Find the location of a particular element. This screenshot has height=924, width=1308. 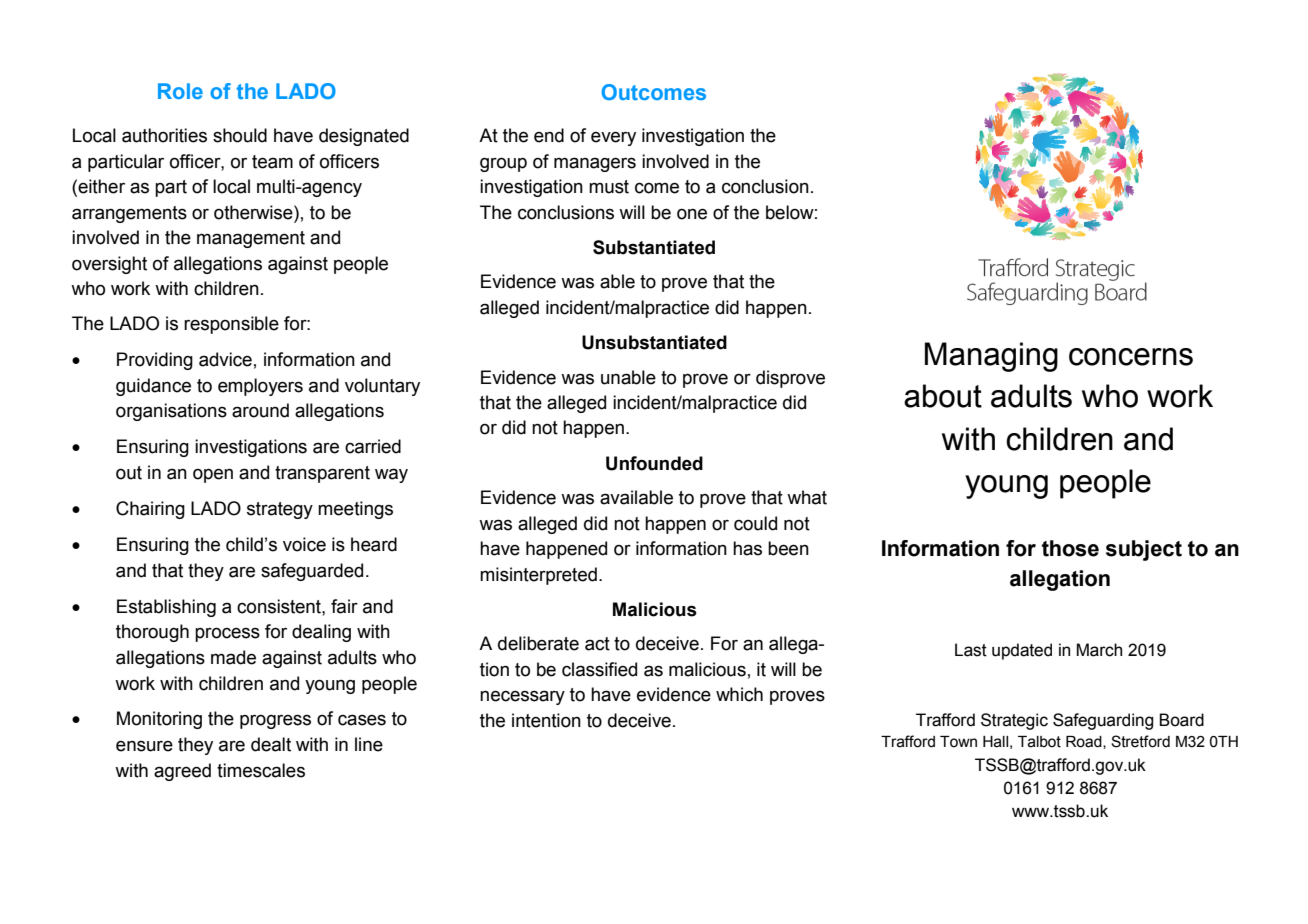

which is located at coordinates (739, 694).
